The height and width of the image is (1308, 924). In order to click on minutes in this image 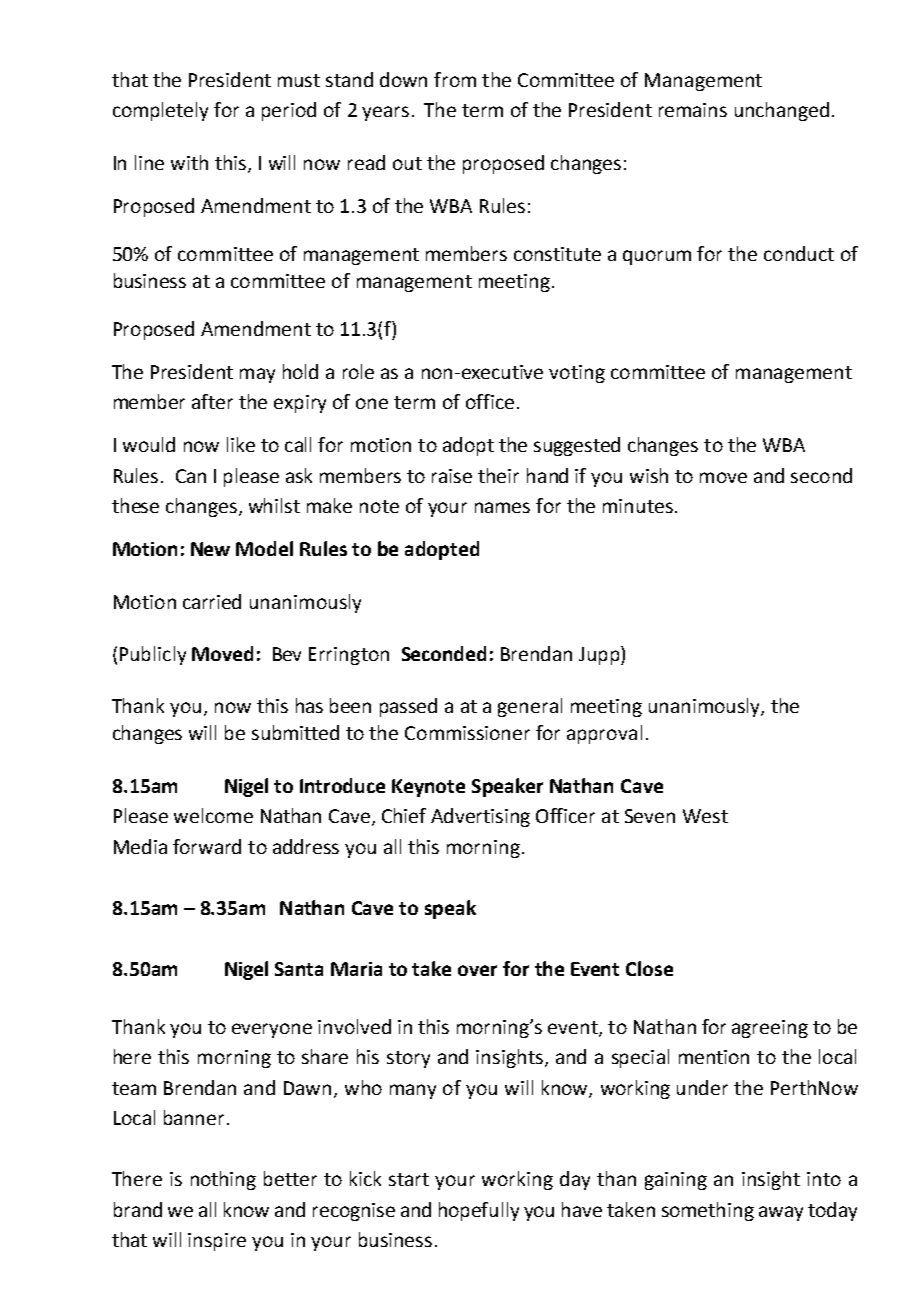, I will do `click(638, 506)`.
